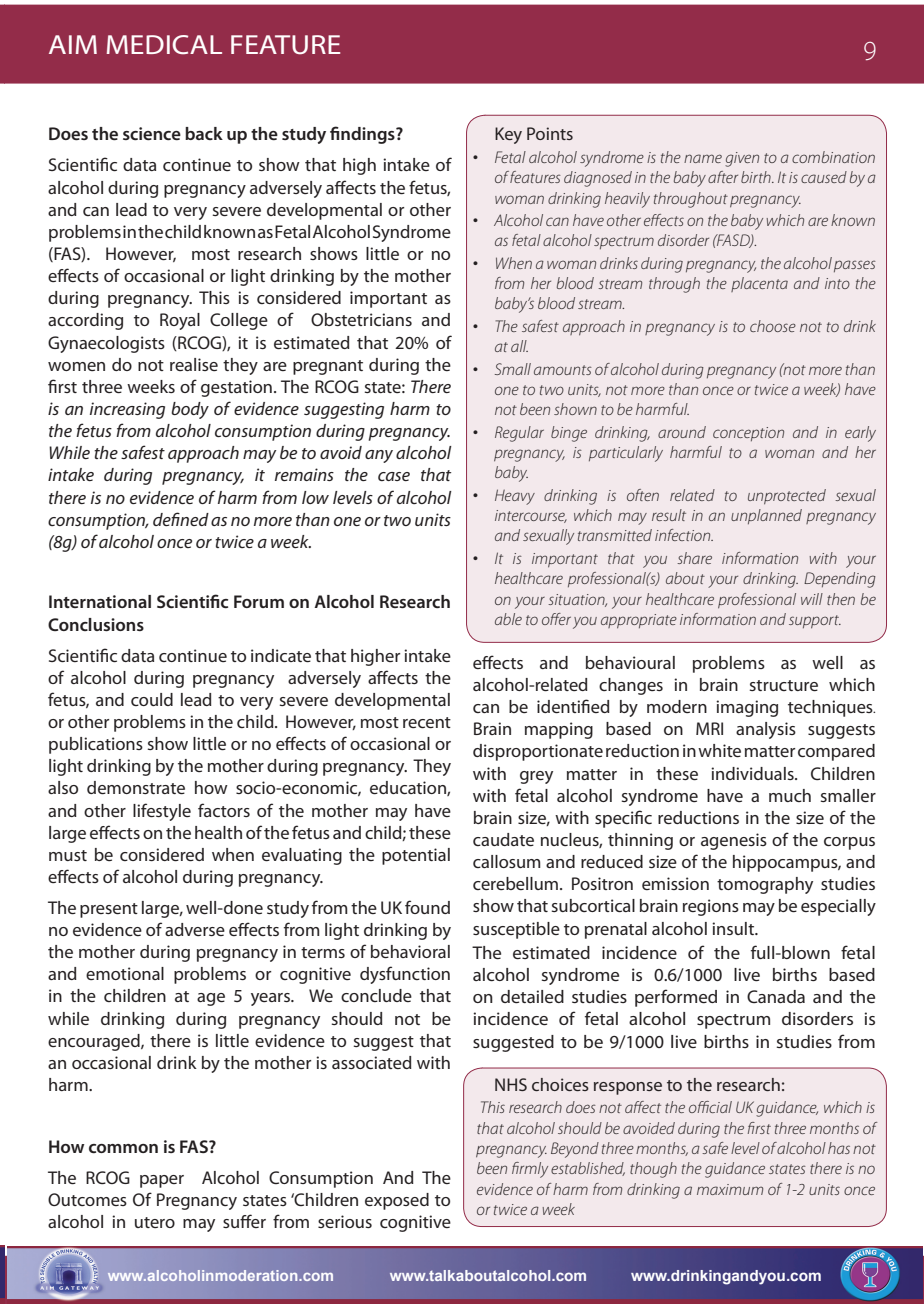 The image size is (924, 1304). What do you see at coordinates (815, 621) in the page?
I see `support` at bounding box center [815, 621].
